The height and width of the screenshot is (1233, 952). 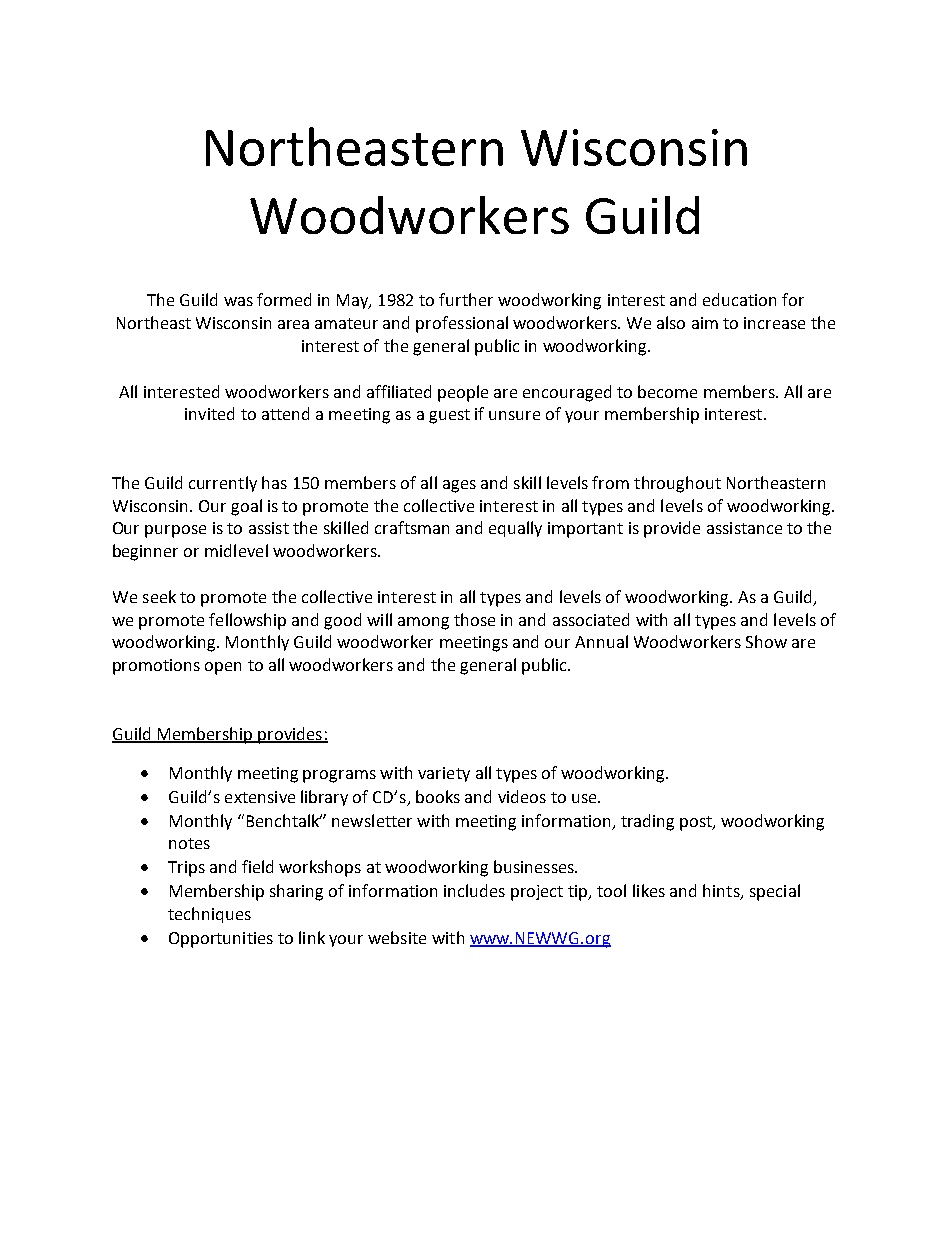 I want to click on variety, so click(x=444, y=774).
